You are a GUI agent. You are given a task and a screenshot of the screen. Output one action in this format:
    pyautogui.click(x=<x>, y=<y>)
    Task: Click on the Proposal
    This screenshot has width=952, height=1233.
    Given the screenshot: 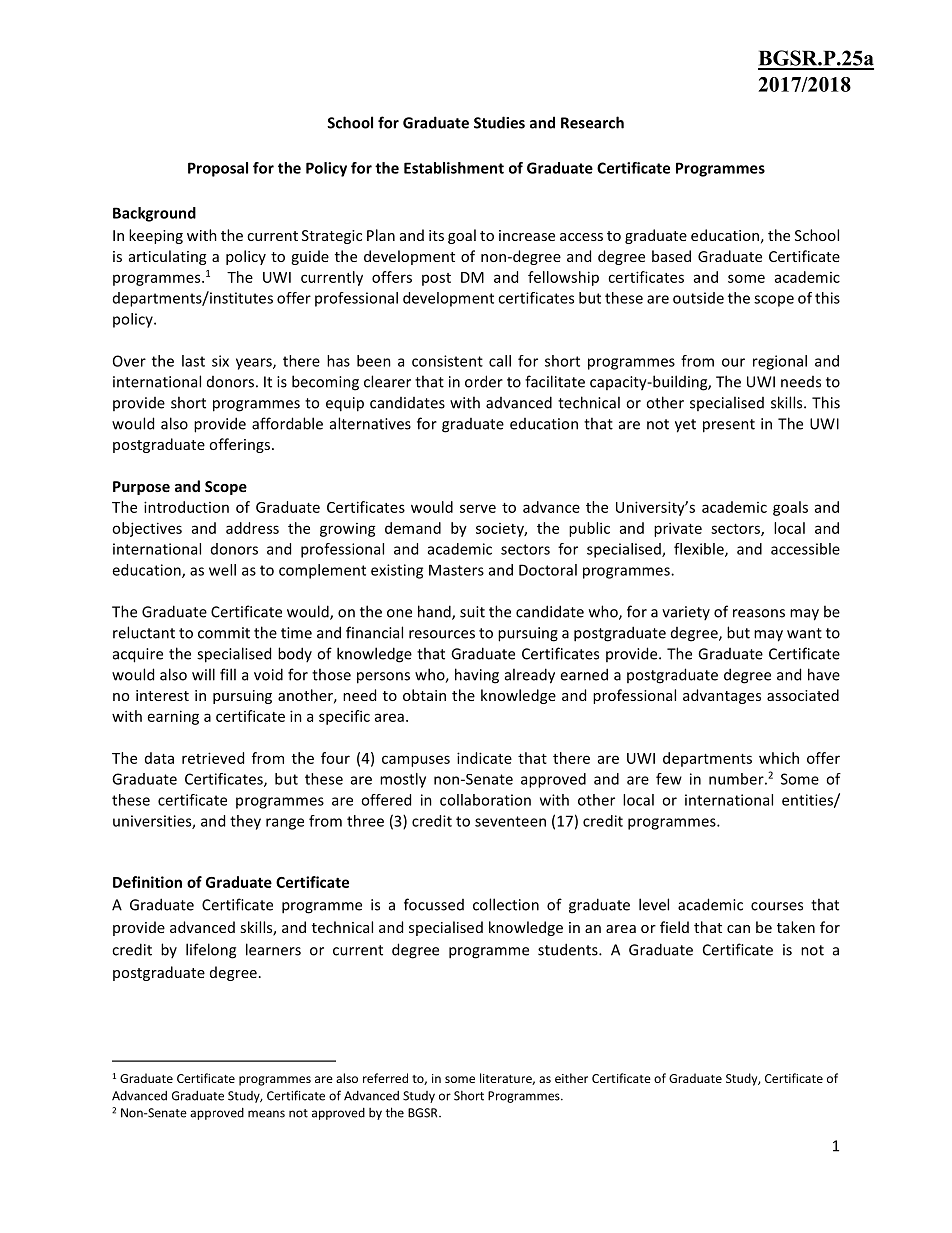 What is the action you would take?
    pyautogui.click(x=218, y=169)
